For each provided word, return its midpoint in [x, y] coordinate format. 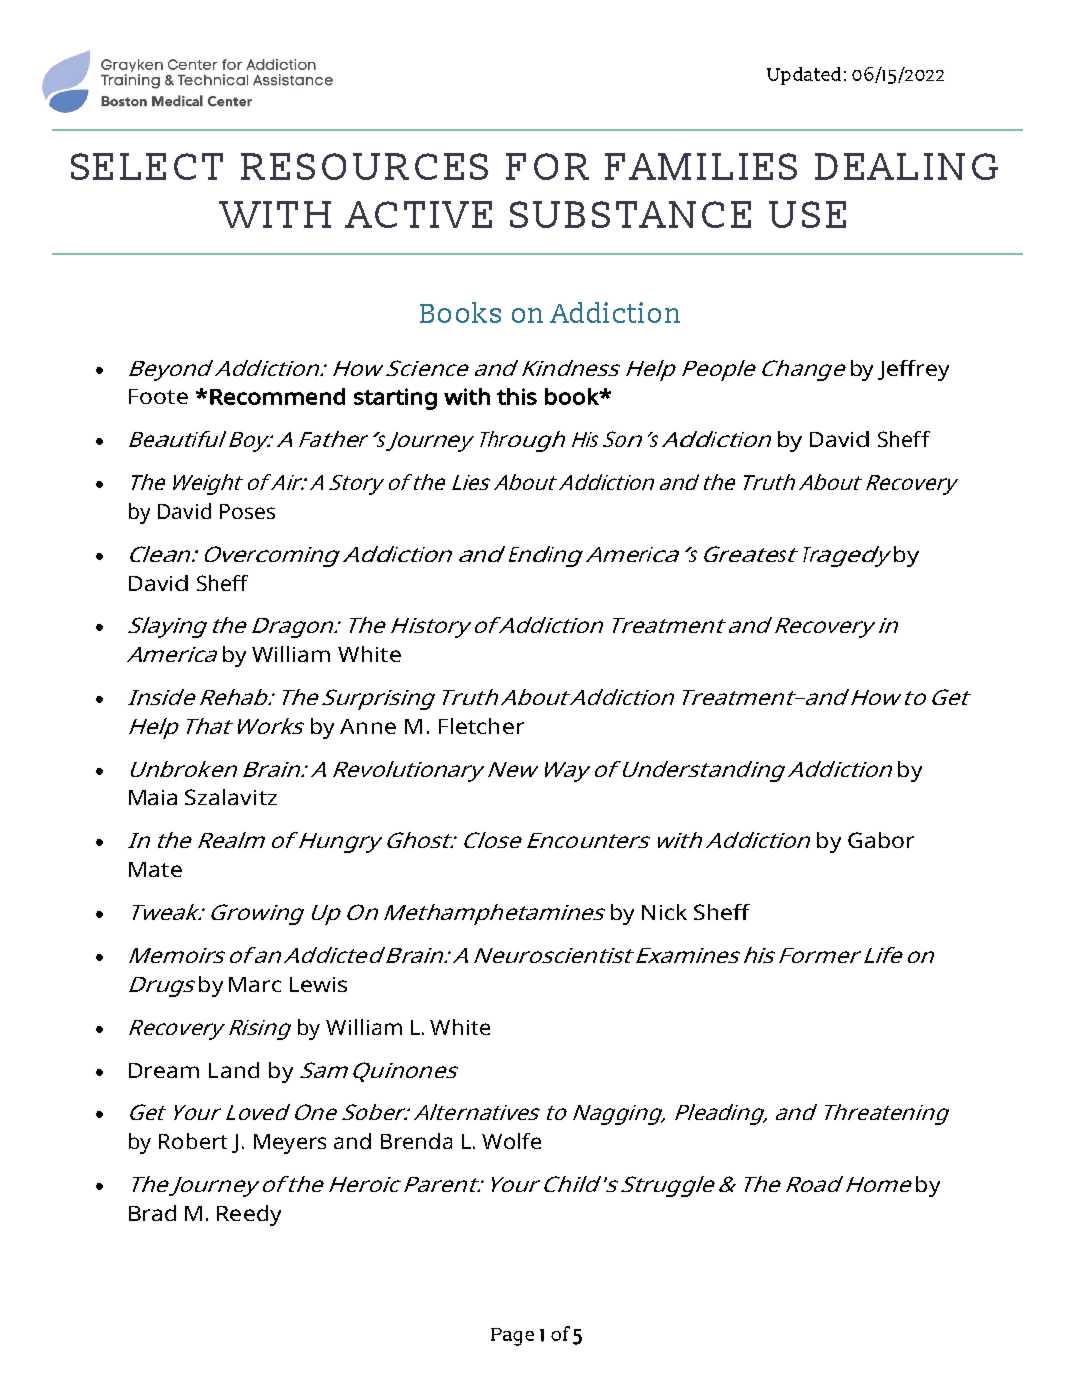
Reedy [249, 1215]
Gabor [881, 840]
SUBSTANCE [630, 214]
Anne [368, 726]
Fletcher [481, 726]
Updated [804, 76]
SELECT [147, 166]
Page [512, 1337]
